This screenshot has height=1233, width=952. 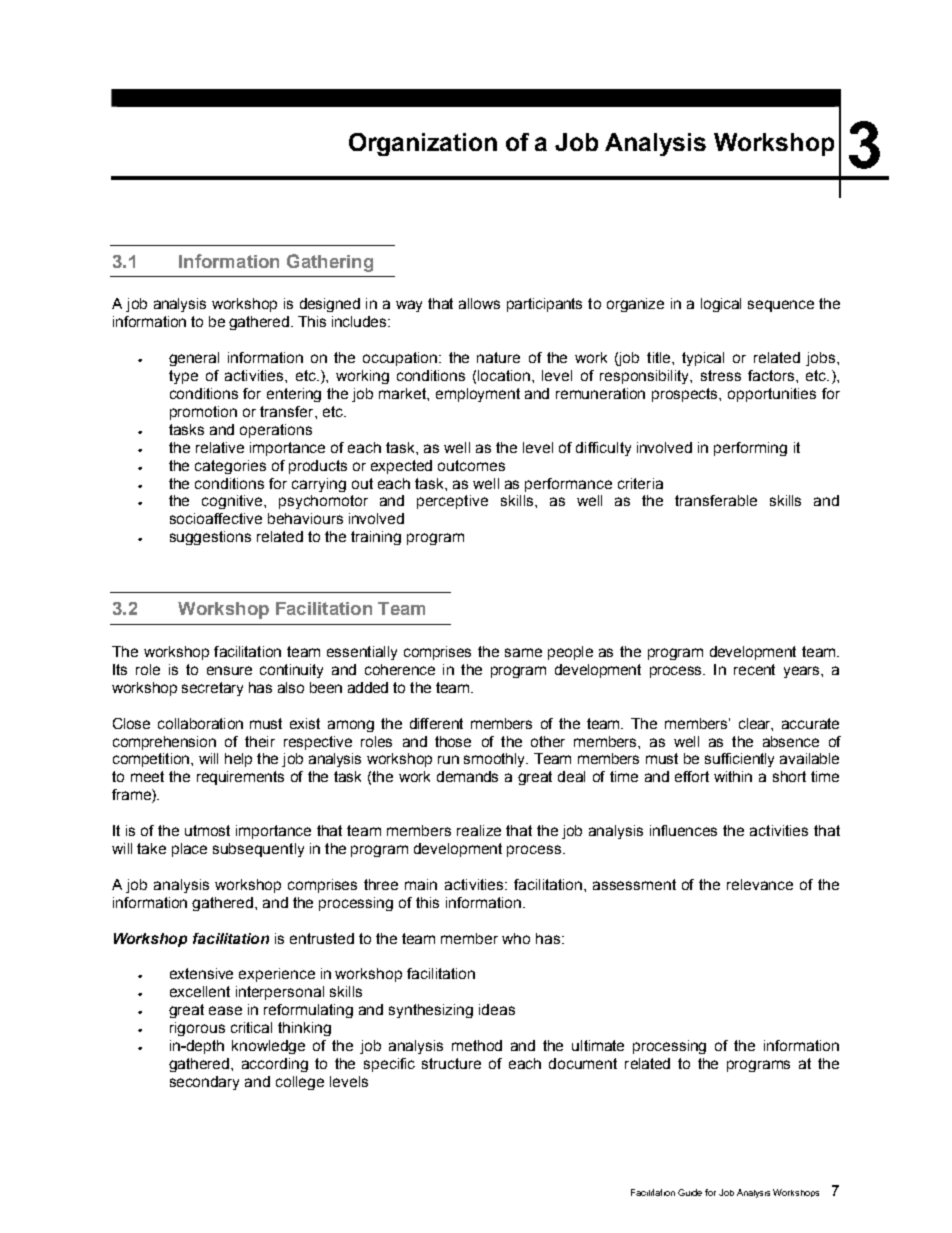 I want to click on stress, so click(x=721, y=375).
